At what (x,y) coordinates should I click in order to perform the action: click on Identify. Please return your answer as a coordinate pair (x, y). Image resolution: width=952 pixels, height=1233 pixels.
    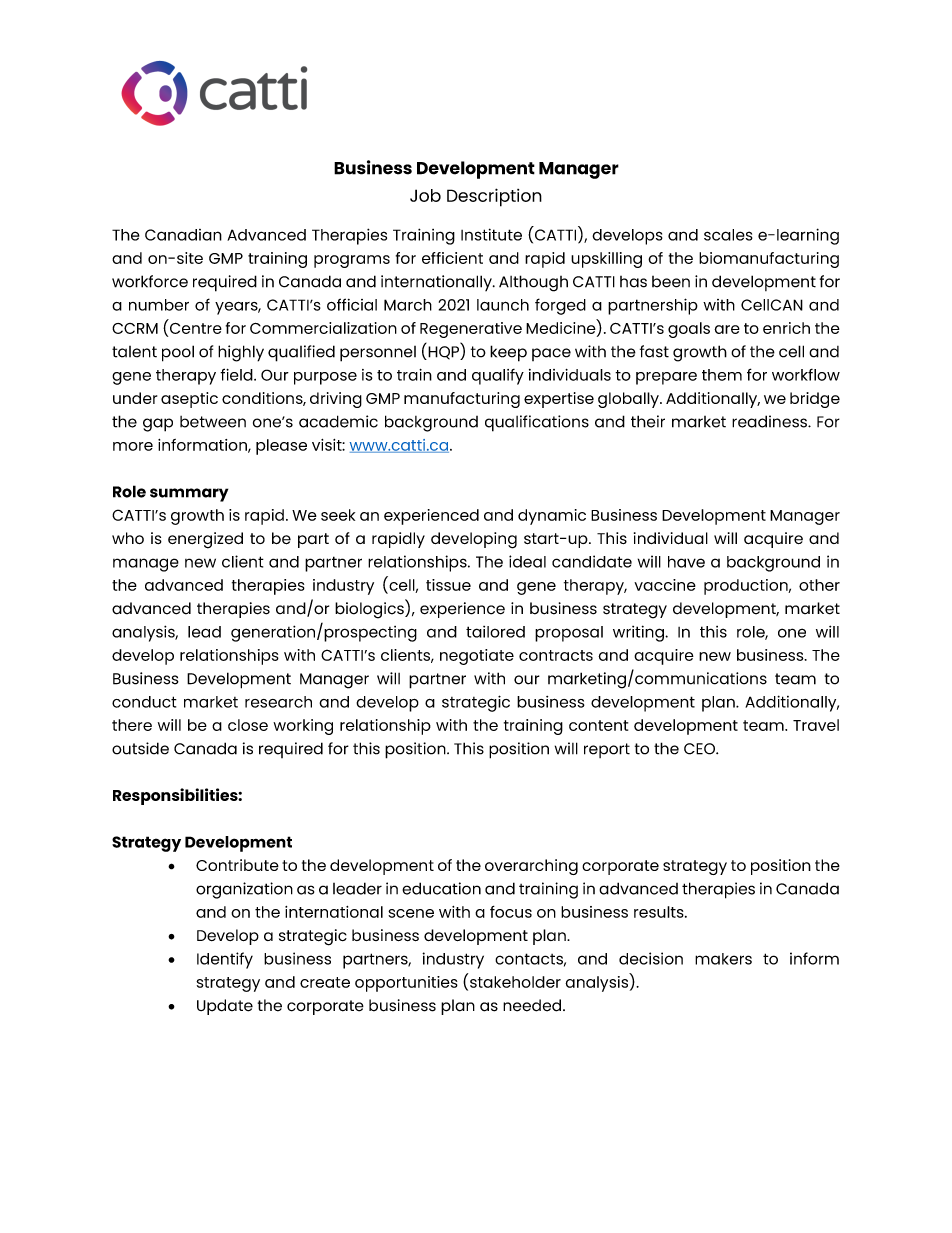
    Looking at the image, I should click on (225, 960).
